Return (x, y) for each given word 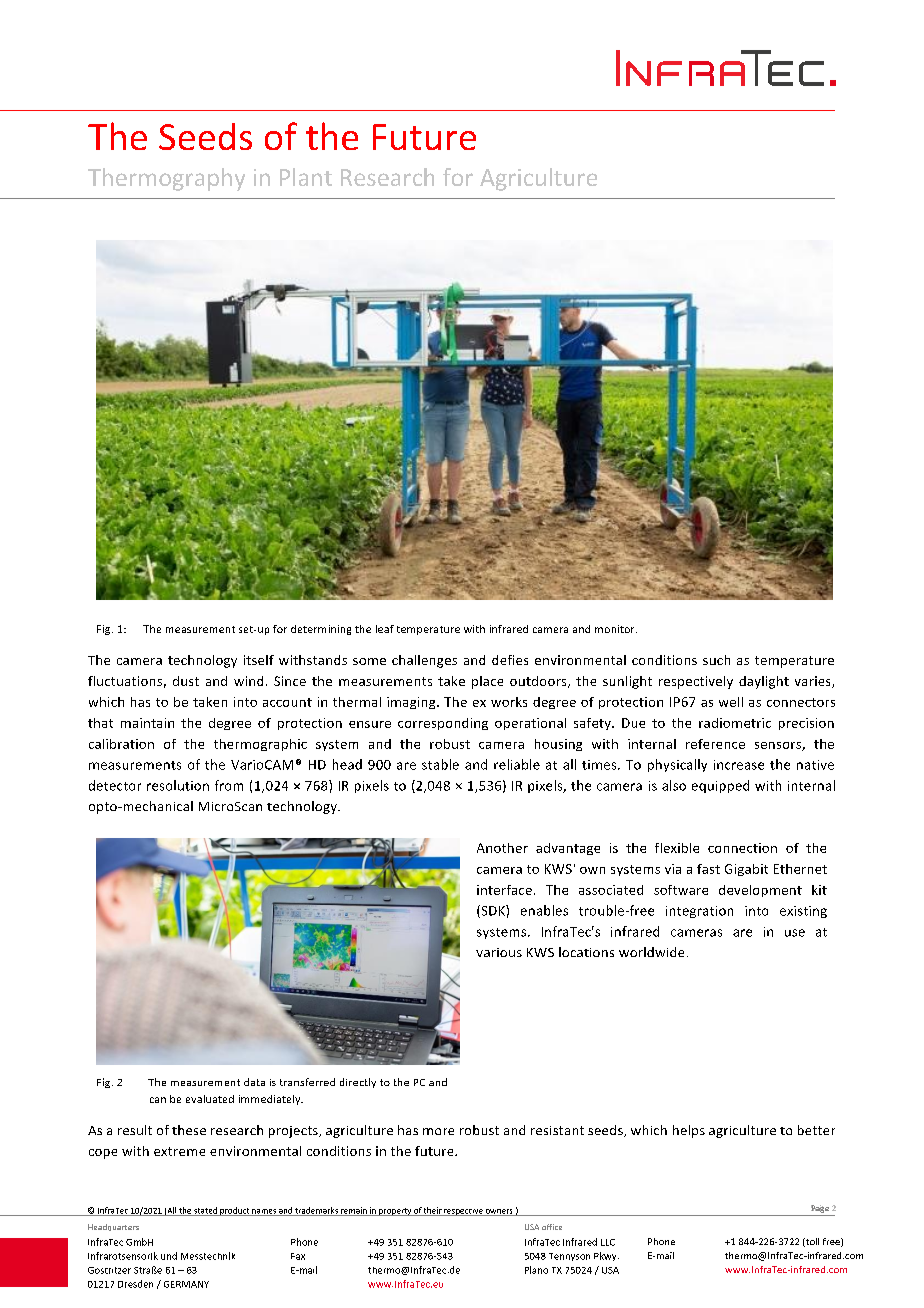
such (716, 660)
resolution (178, 785)
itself (259, 660)
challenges (424, 661)
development (760, 891)
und (169, 1256)
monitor (616, 629)
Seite (820, 1209)
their (432, 1211)
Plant (306, 177)
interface (504, 890)
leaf (385, 629)
